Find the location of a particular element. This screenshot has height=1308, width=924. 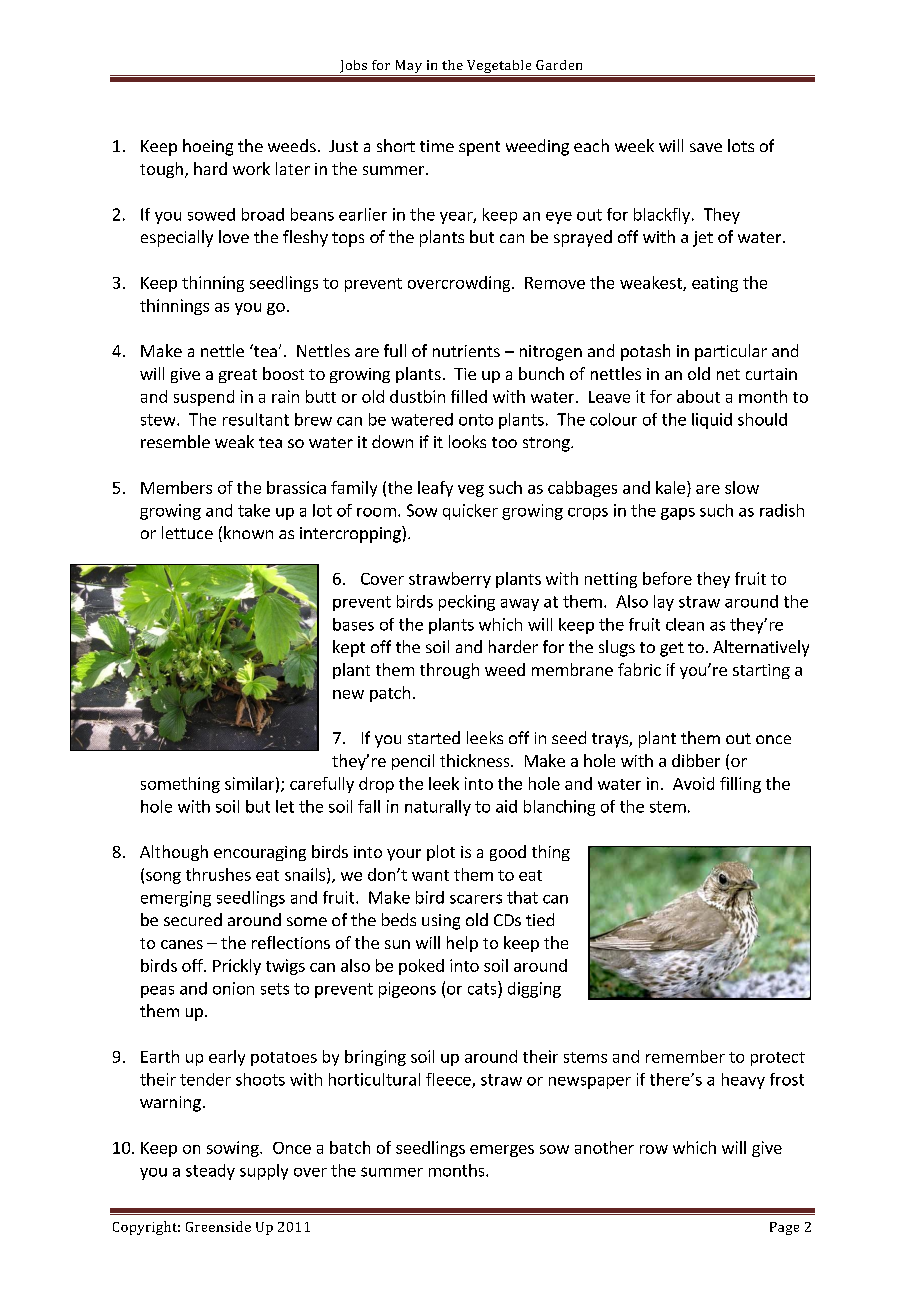

save is located at coordinates (706, 147).
